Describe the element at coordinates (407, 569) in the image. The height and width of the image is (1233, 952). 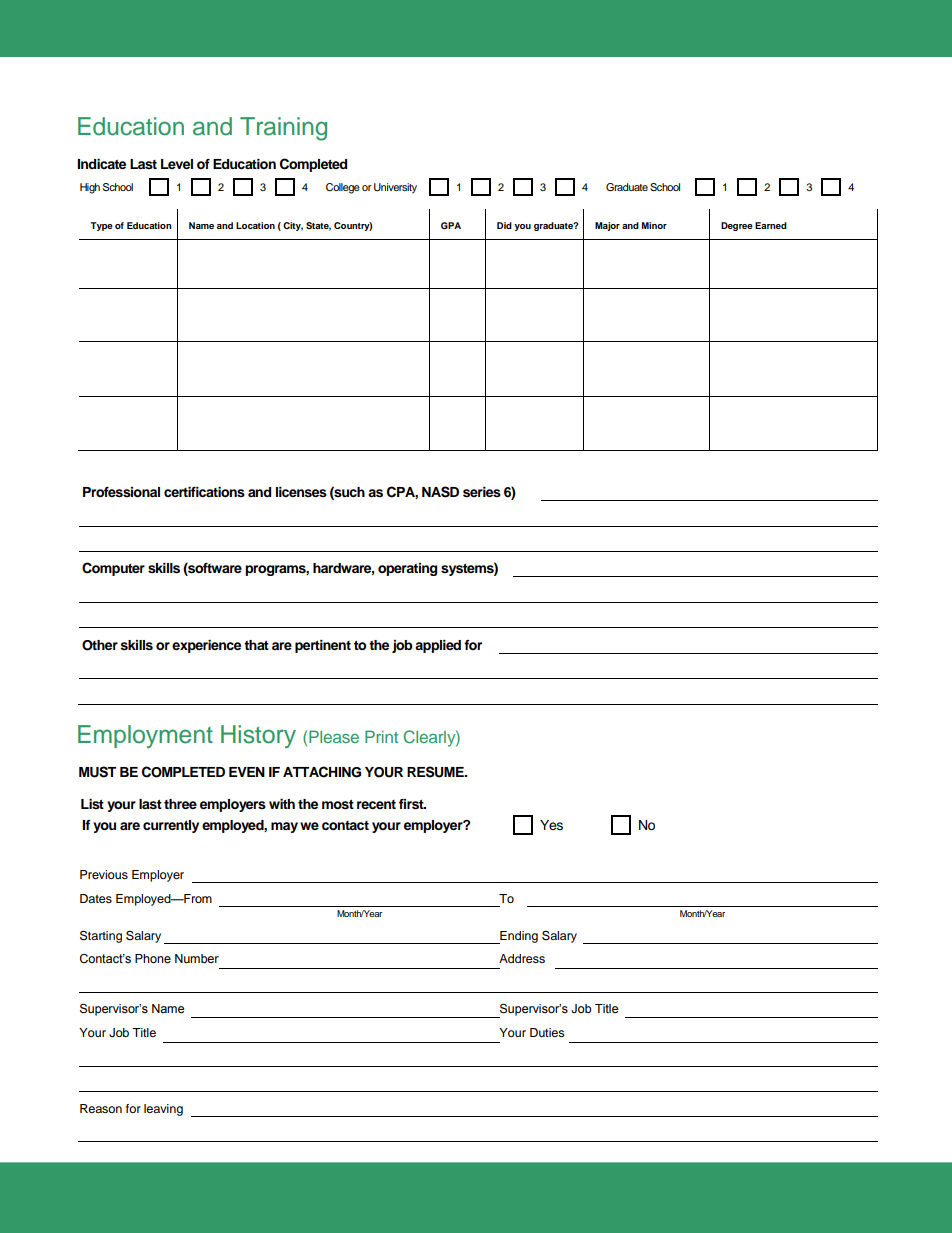
I see `operating` at that location.
